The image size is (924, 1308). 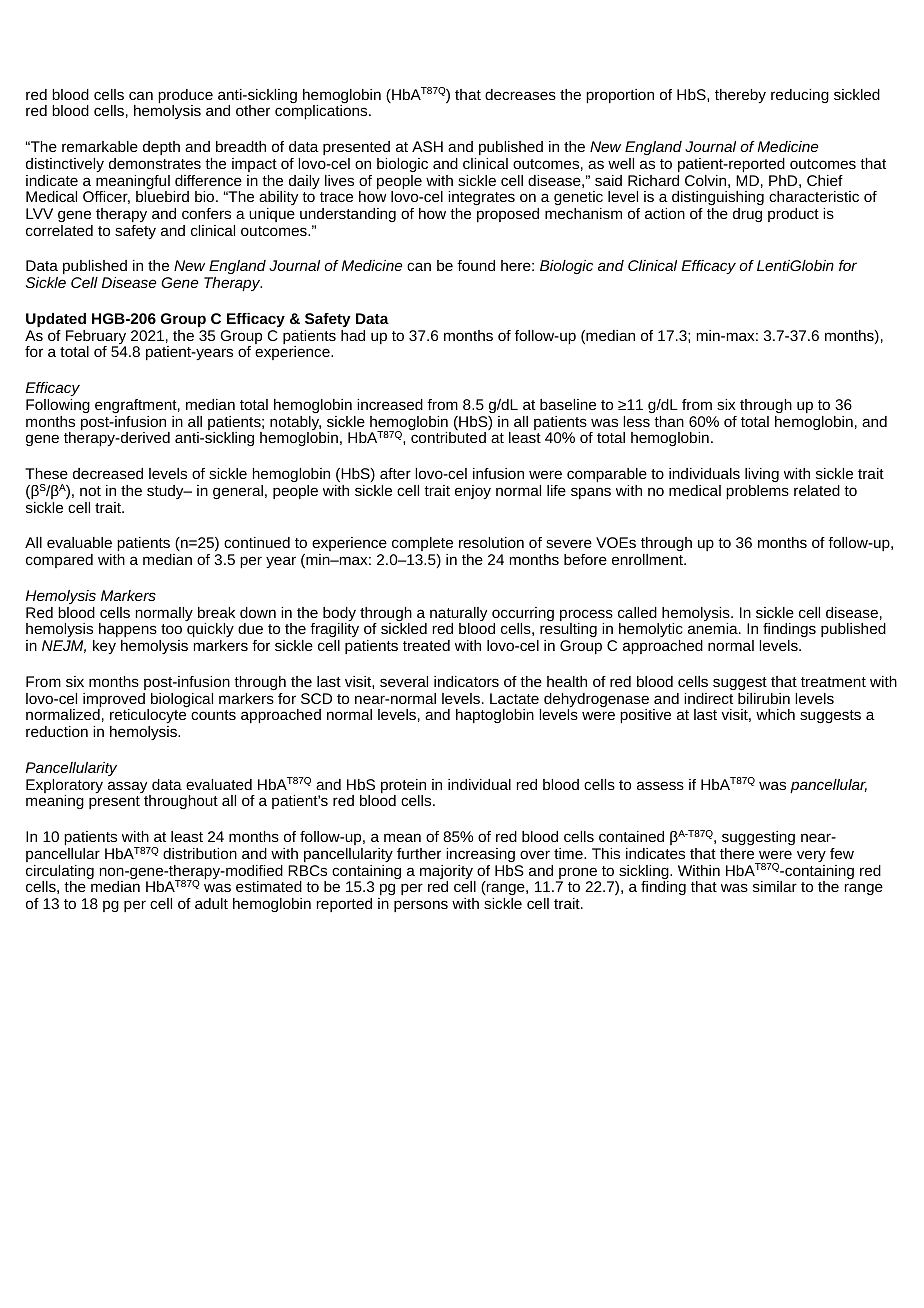 What do you see at coordinates (200, 853) in the screenshot?
I see `distribution` at bounding box center [200, 853].
